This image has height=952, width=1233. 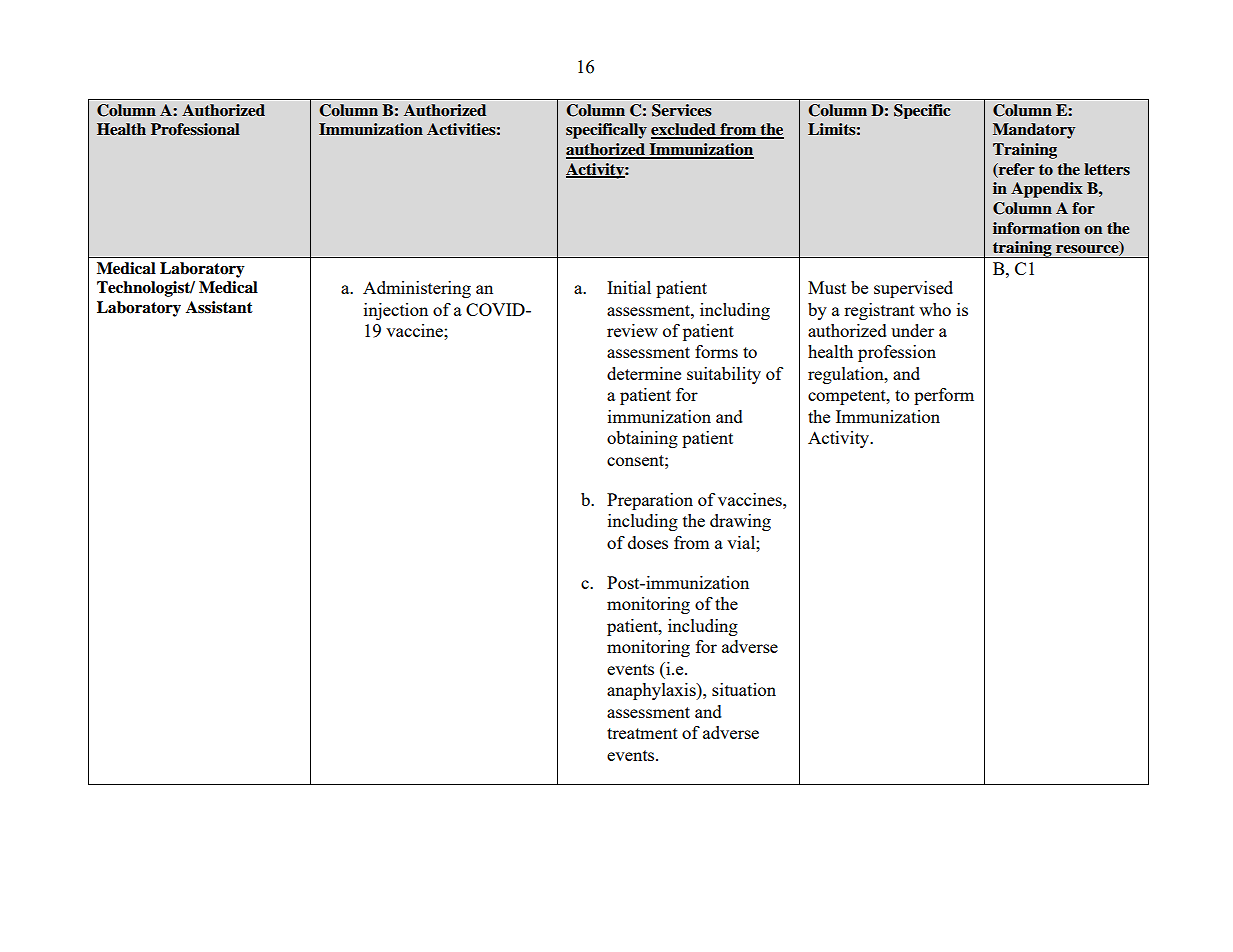 I want to click on review, so click(x=632, y=330).
